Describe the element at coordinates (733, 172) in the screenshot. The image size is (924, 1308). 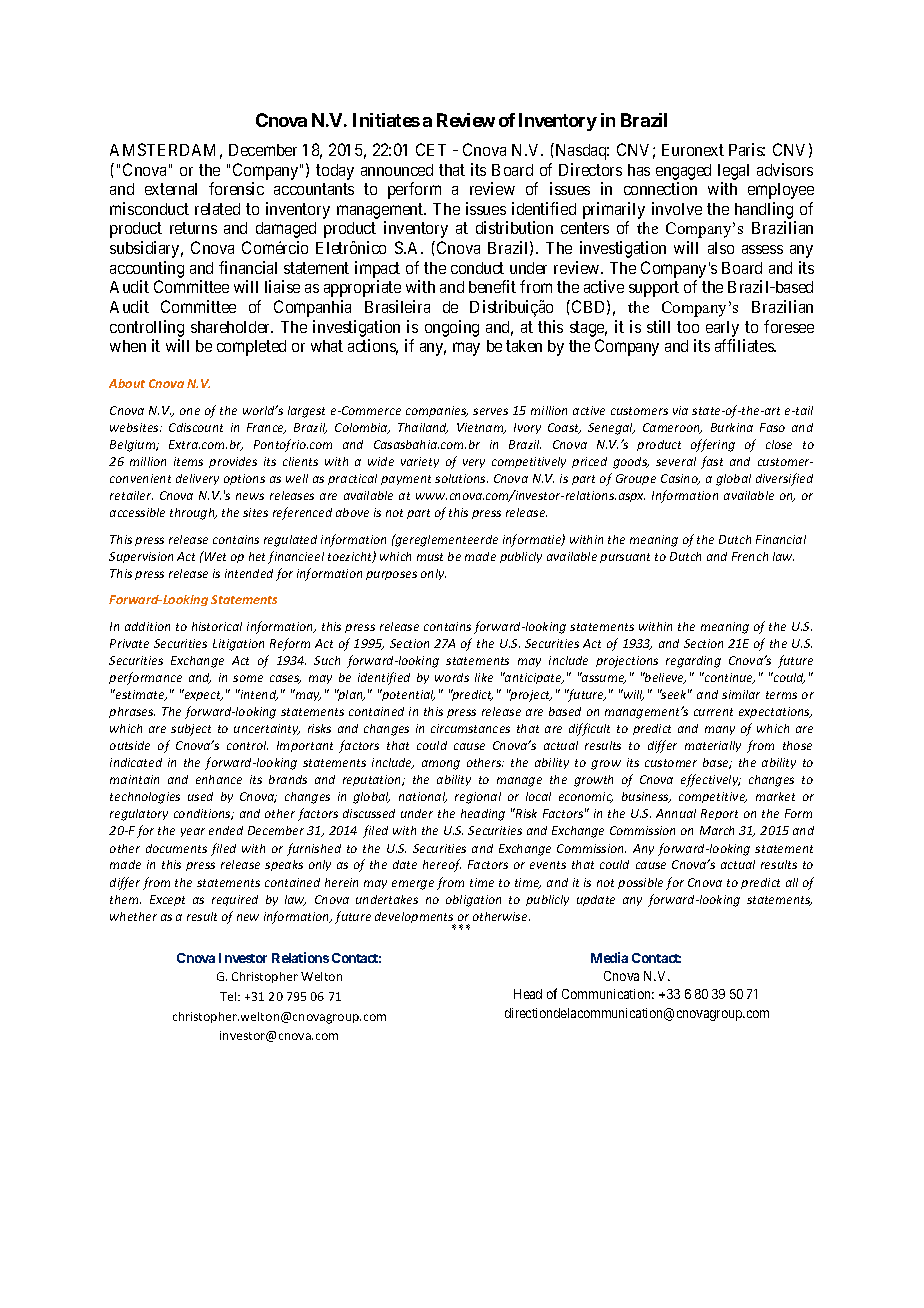
I see `legal` at that location.
